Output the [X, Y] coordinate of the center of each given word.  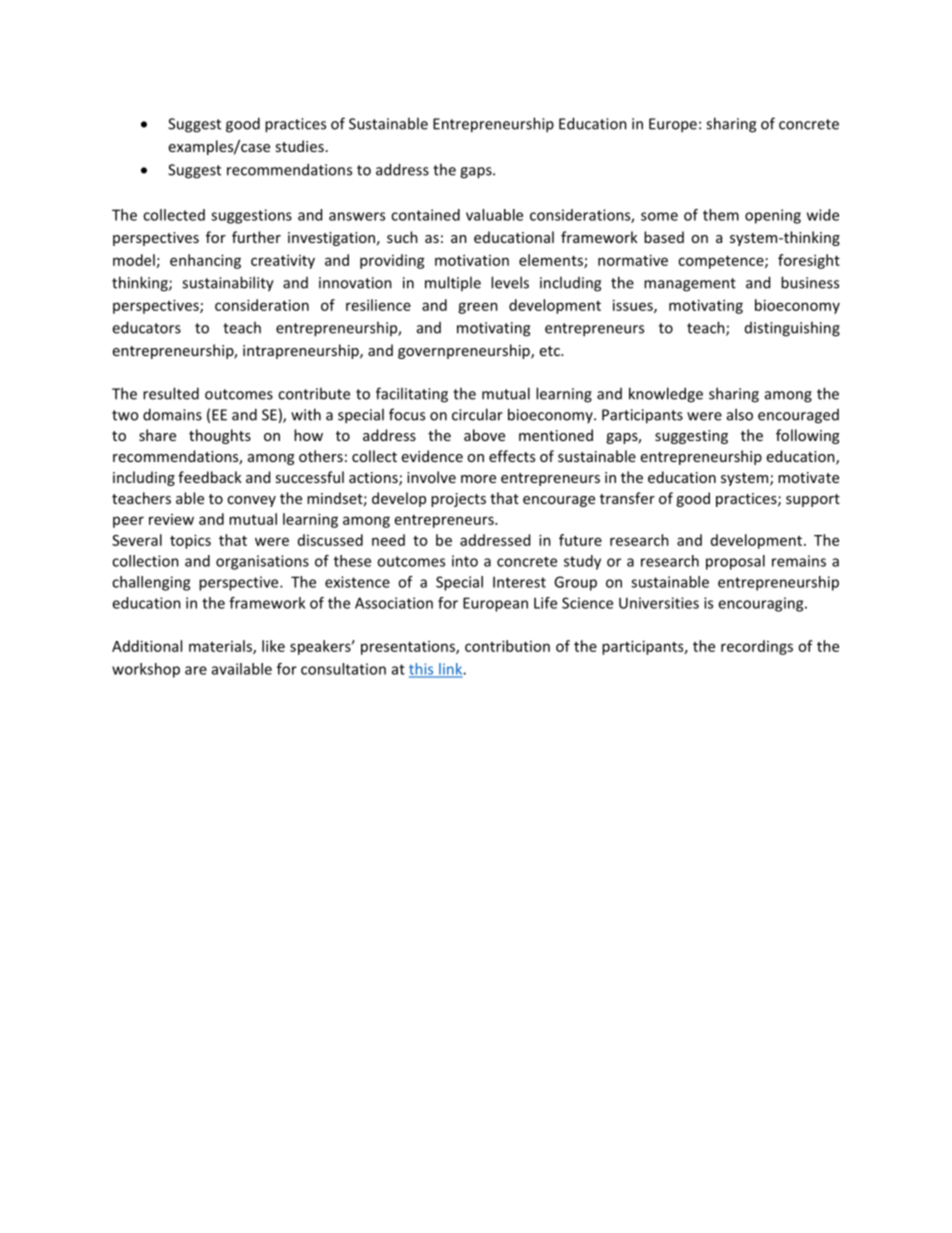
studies [299, 146]
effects [512, 456]
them [721, 215]
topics [190, 541]
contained [425, 215]
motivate [808, 477]
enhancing [205, 261]
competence [722, 262]
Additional [147, 646]
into [465, 561]
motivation [472, 260]
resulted [171, 393]
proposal [735, 562]
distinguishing [792, 329]
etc [551, 351]
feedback [210, 477]
